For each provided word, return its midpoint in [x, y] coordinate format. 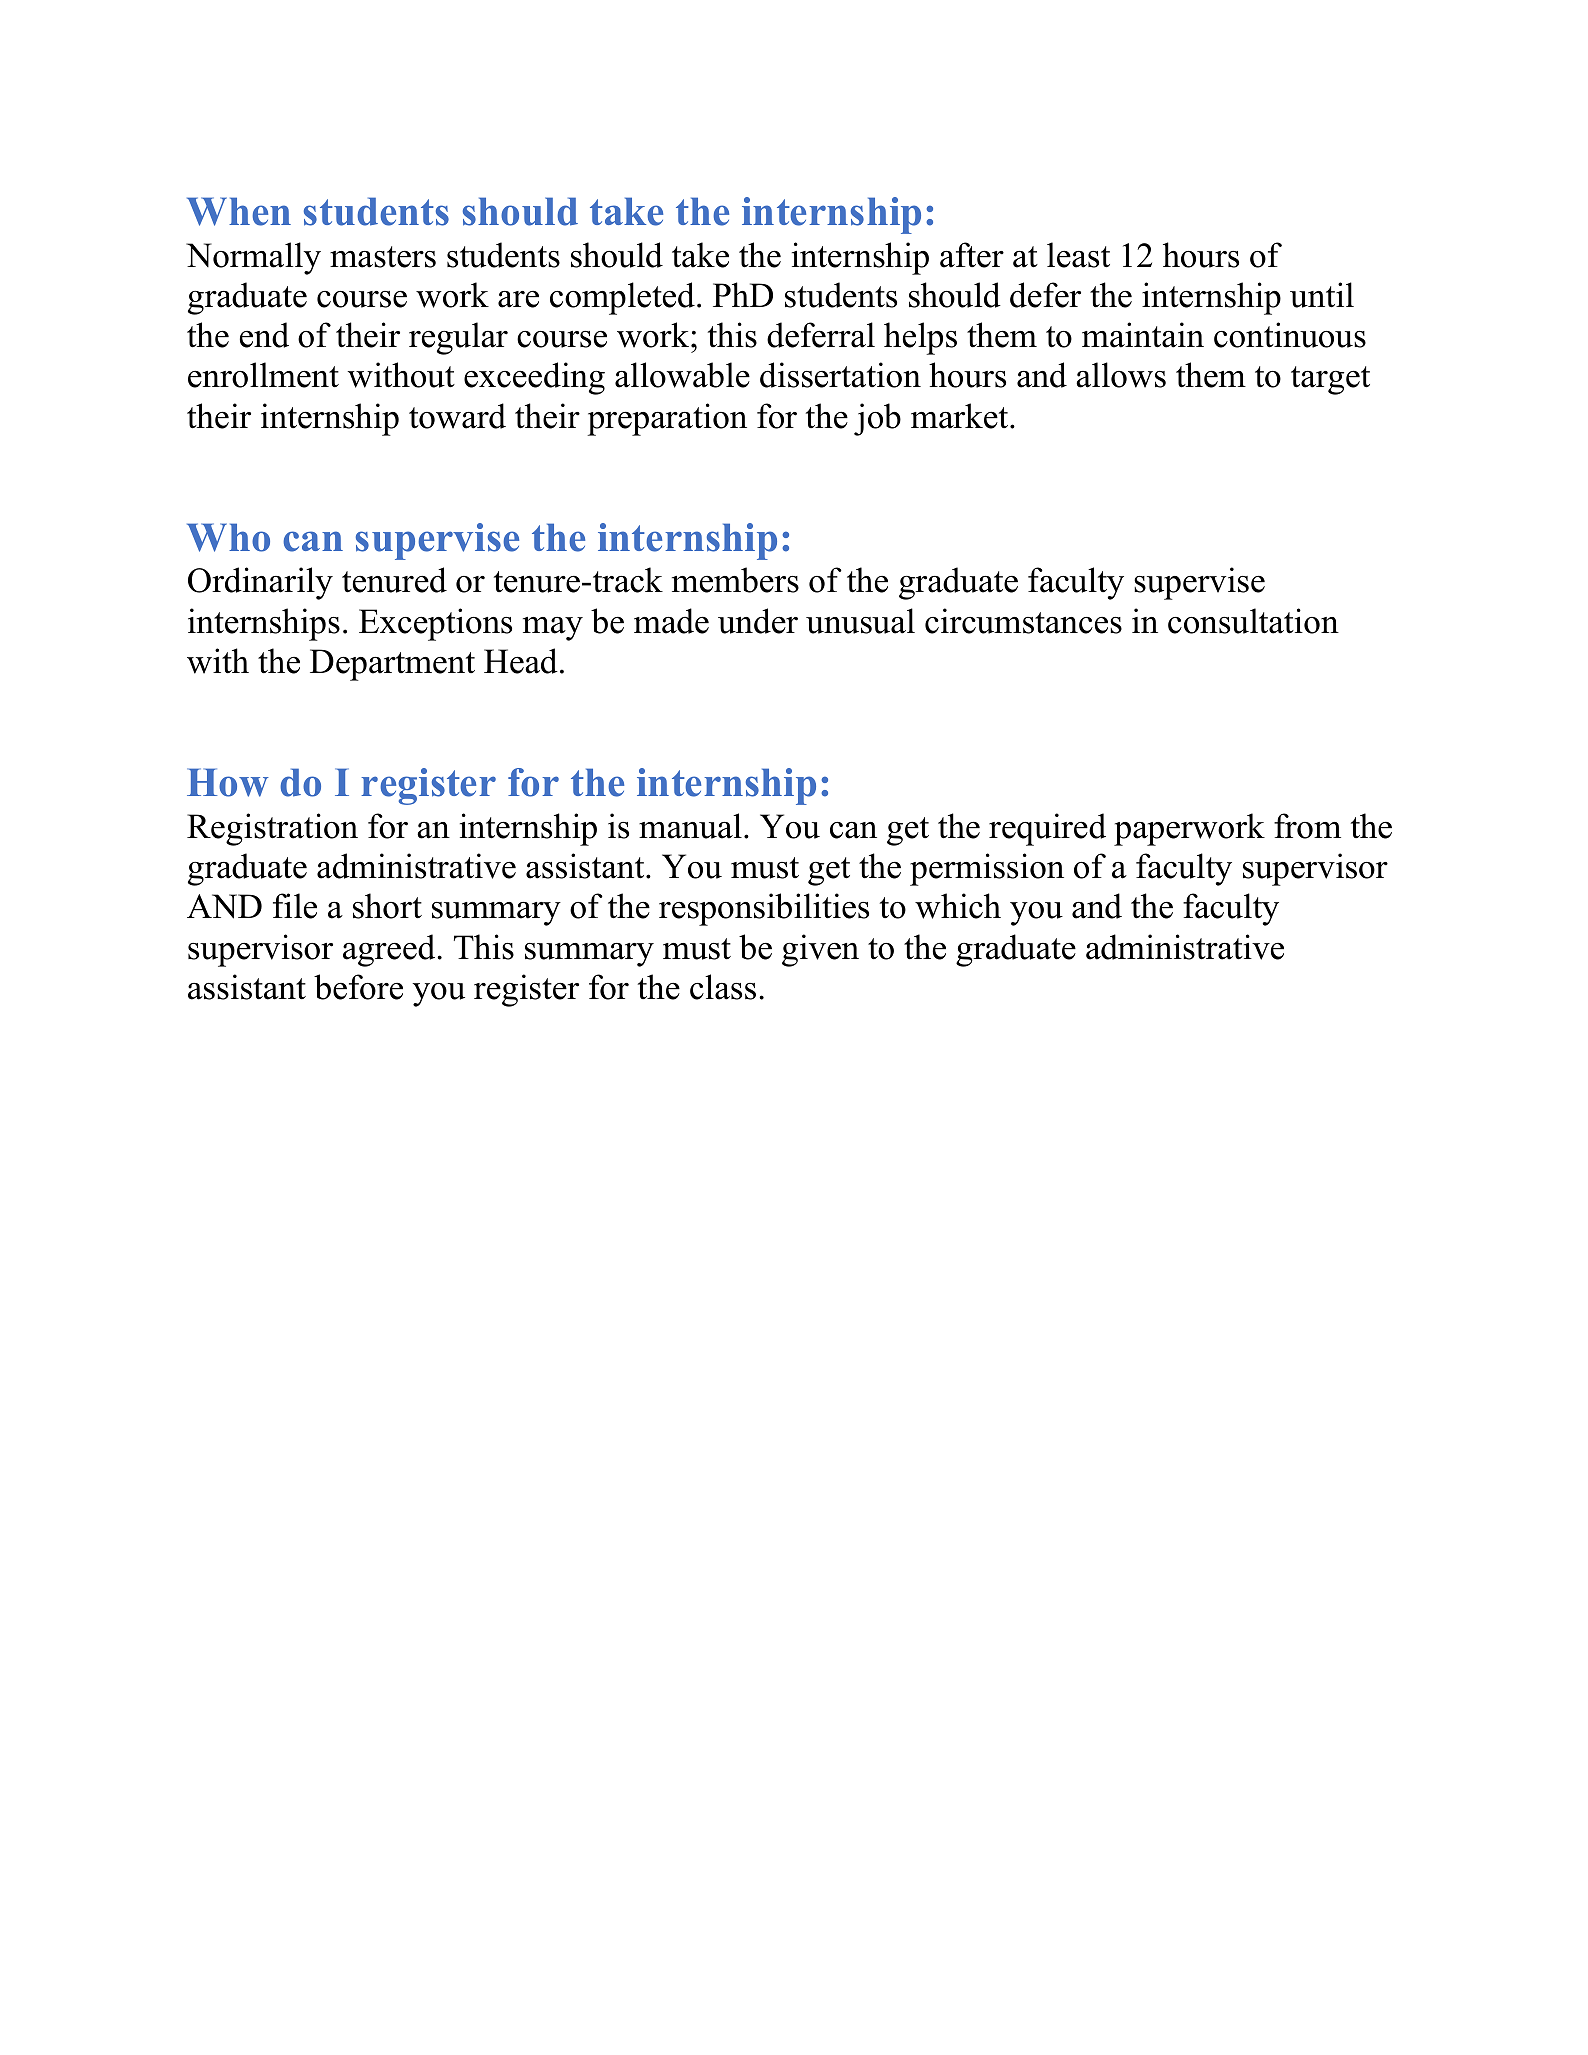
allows [1121, 375]
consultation [1253, 621]
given [820, 950]
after [972, 255]
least [1078, 255]
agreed [390, 950]
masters [383, 257]
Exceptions [435, 624]
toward [457, 416]
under [758, 621]
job [877, 419]
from [1307, 826]
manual [690, 826]
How [228, 782]
